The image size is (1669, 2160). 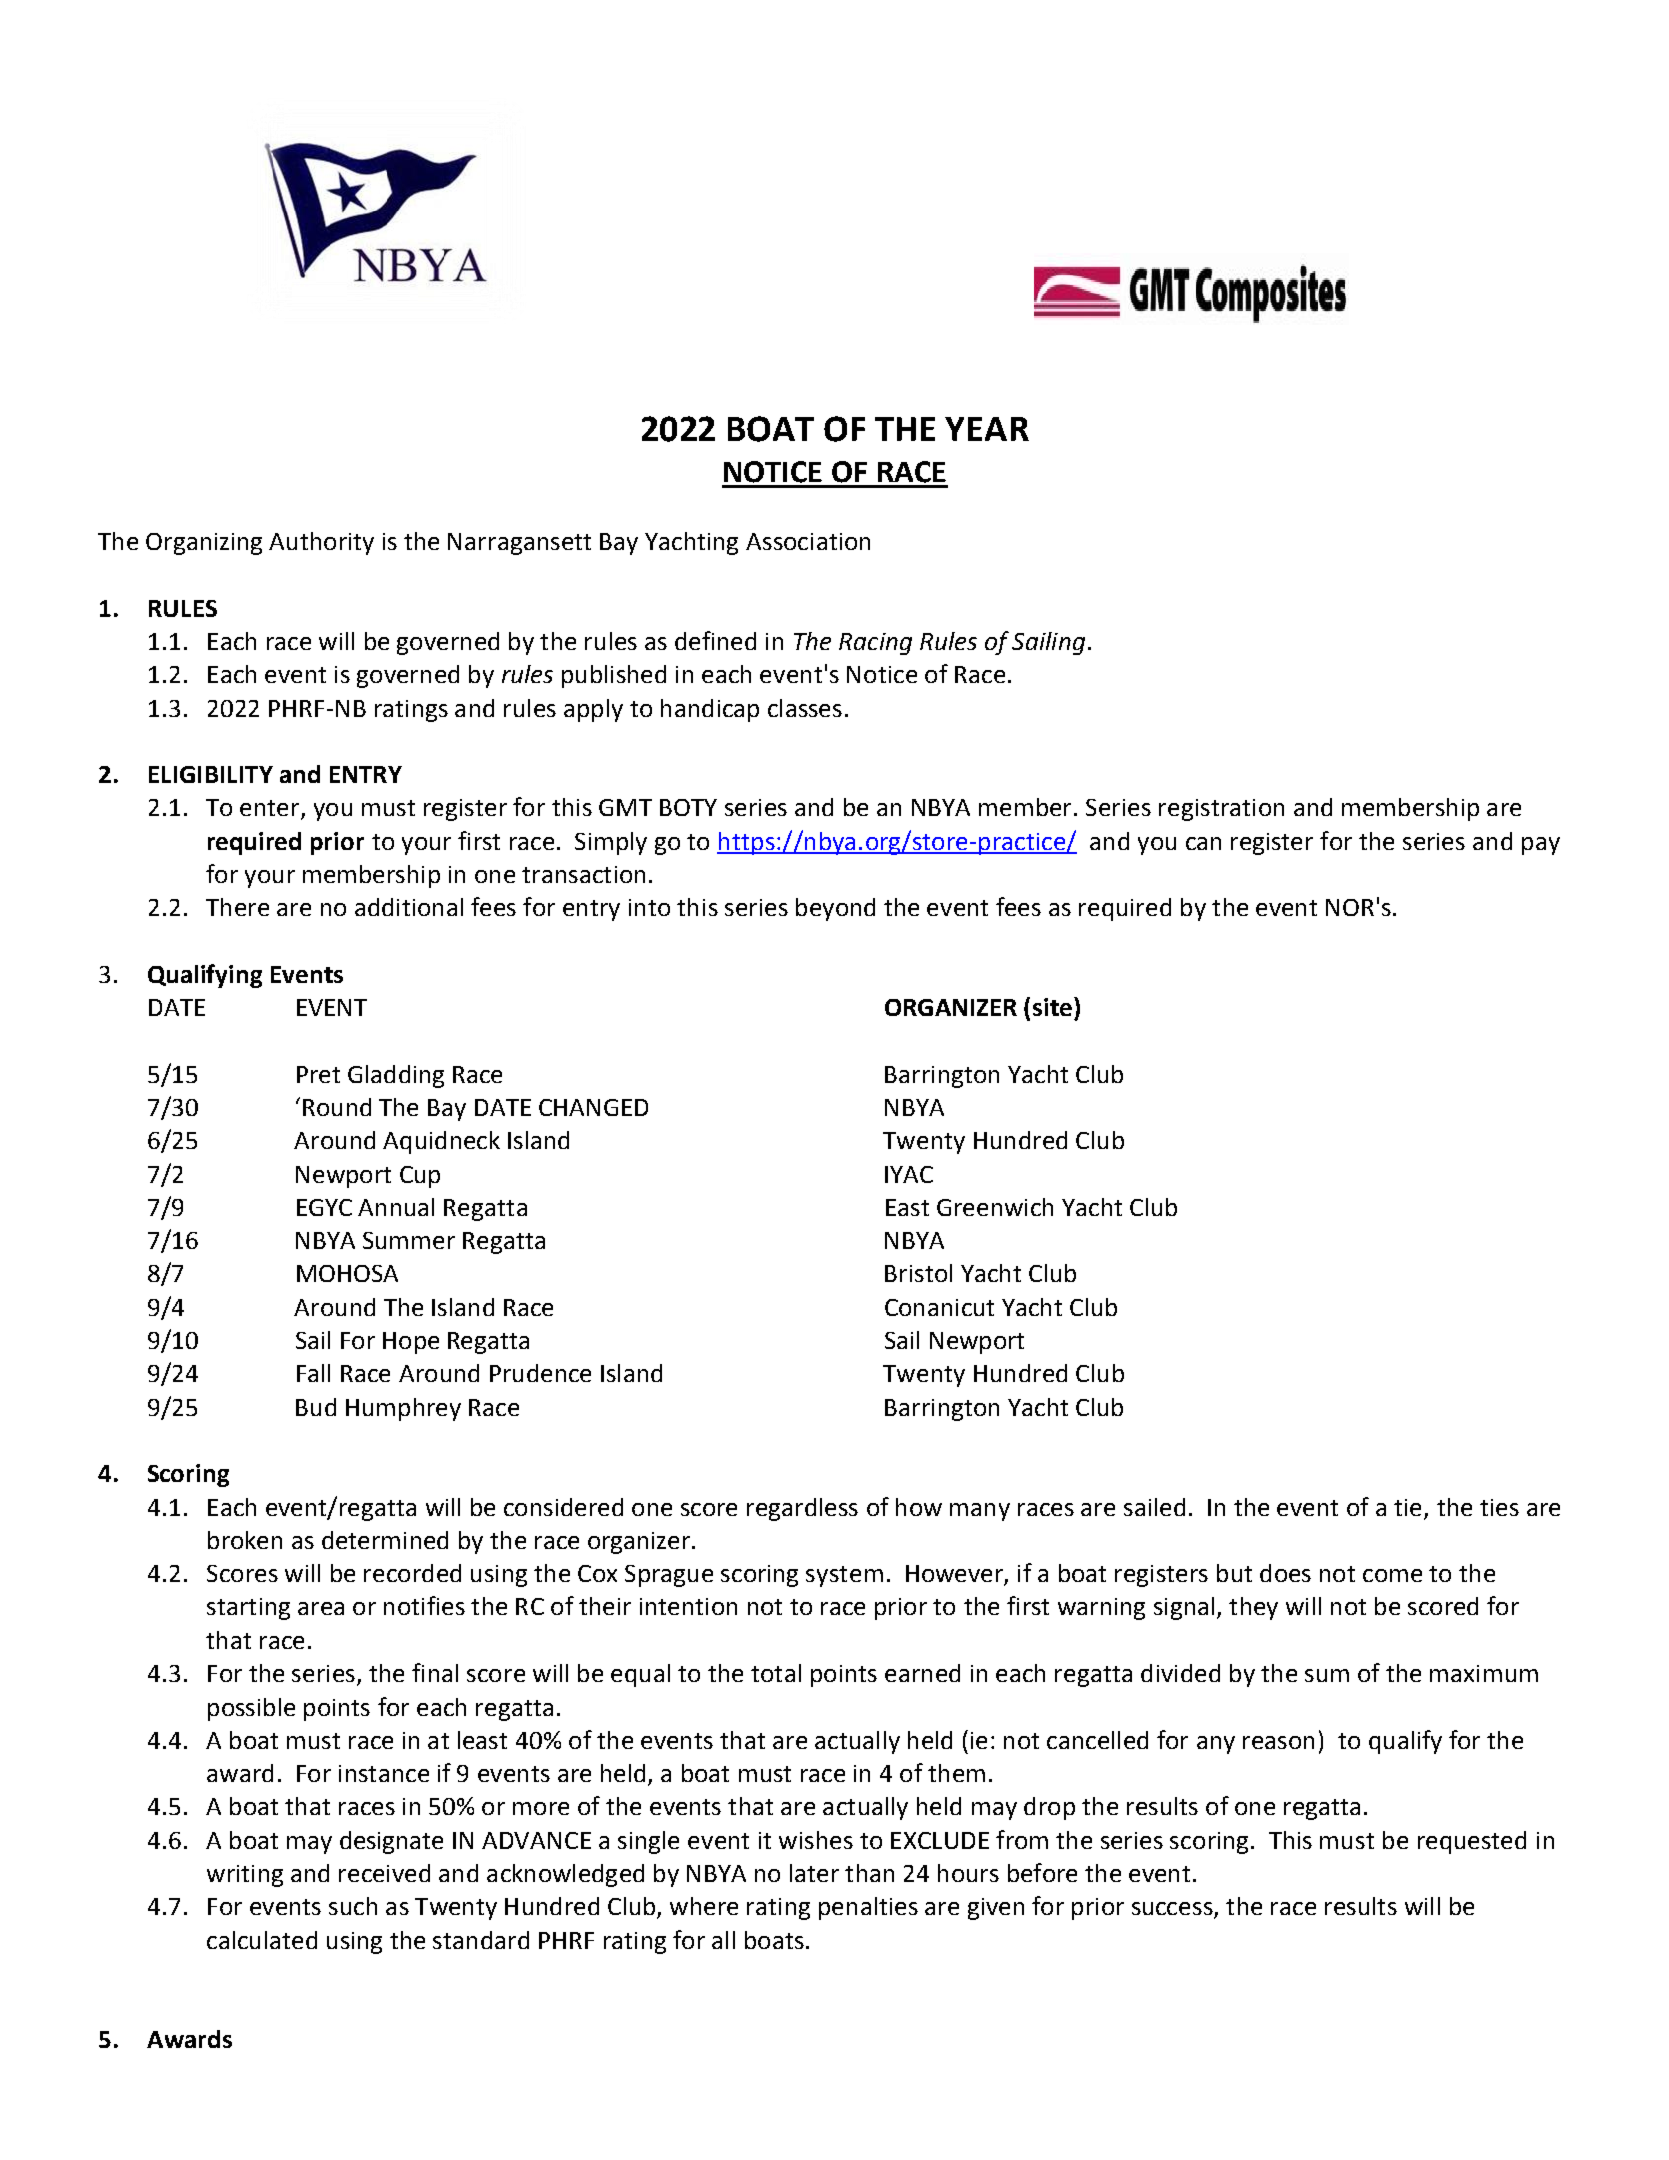 I want to click on YEAR, so click(x=987, y=429).
